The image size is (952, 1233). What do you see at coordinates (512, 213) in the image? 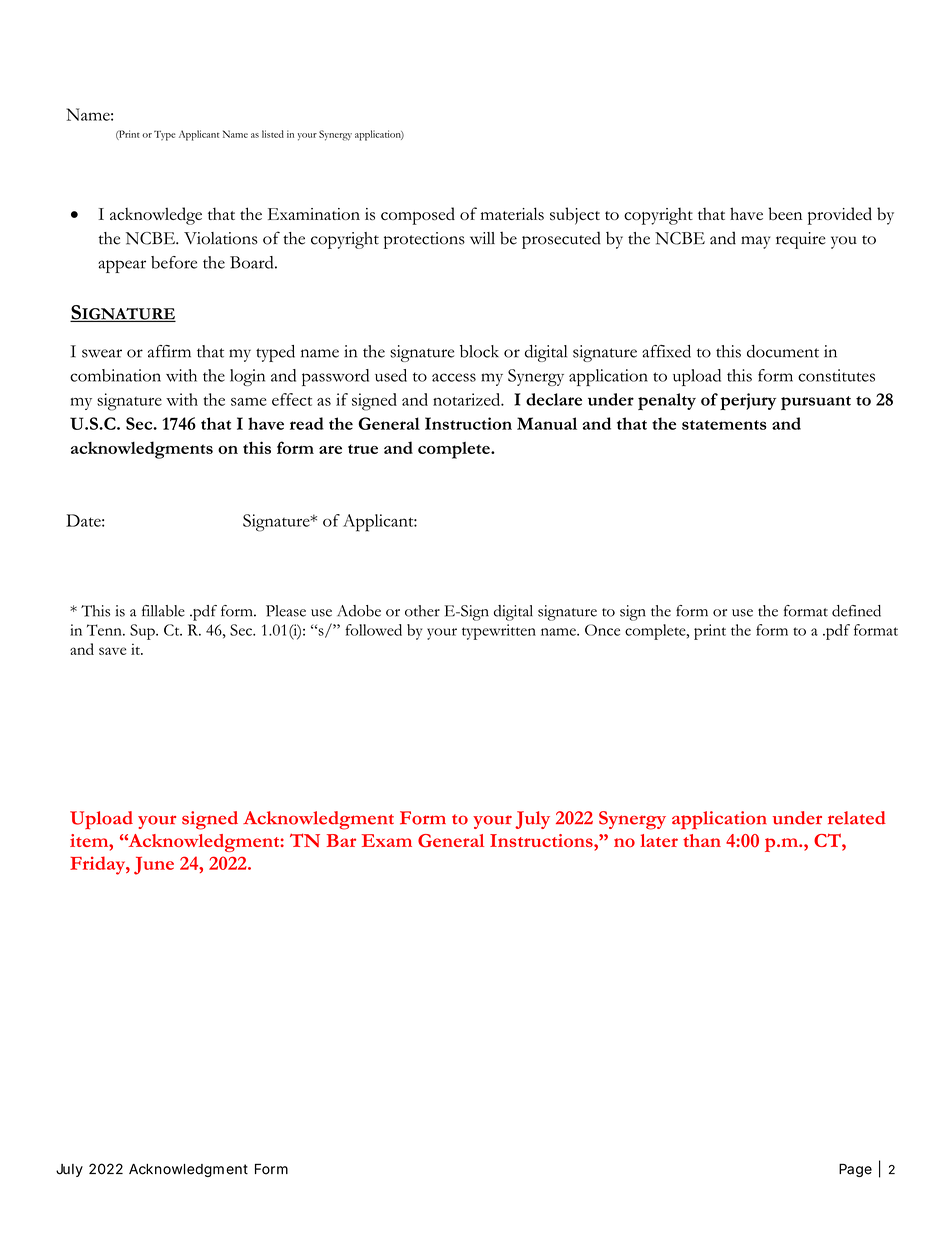
I see `materials` at bounding box center [512, 213].
